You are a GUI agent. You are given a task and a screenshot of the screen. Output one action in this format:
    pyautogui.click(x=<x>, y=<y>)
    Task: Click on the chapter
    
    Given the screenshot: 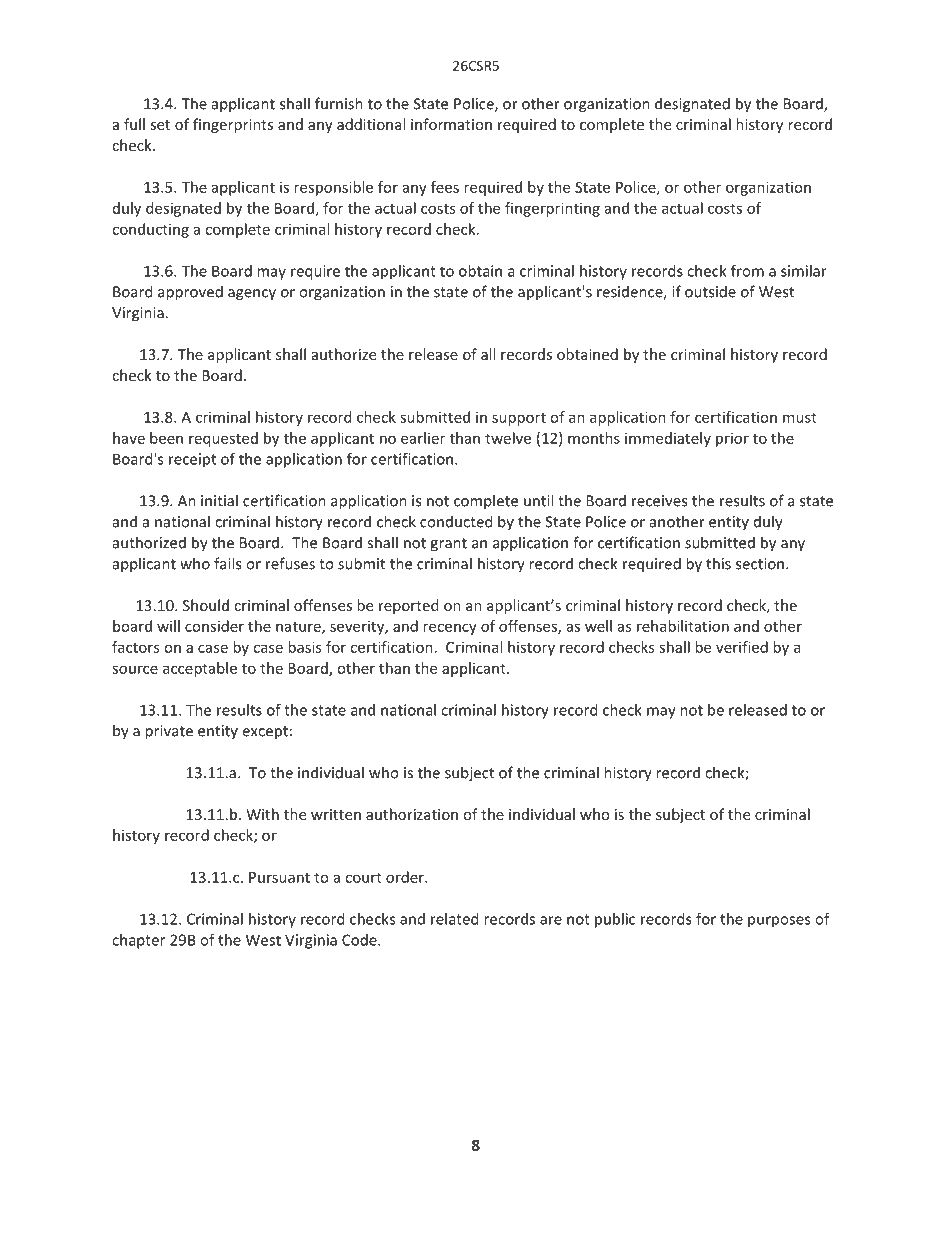 What is the action you would take?
    pyautogui.click(x=138, y=941)
